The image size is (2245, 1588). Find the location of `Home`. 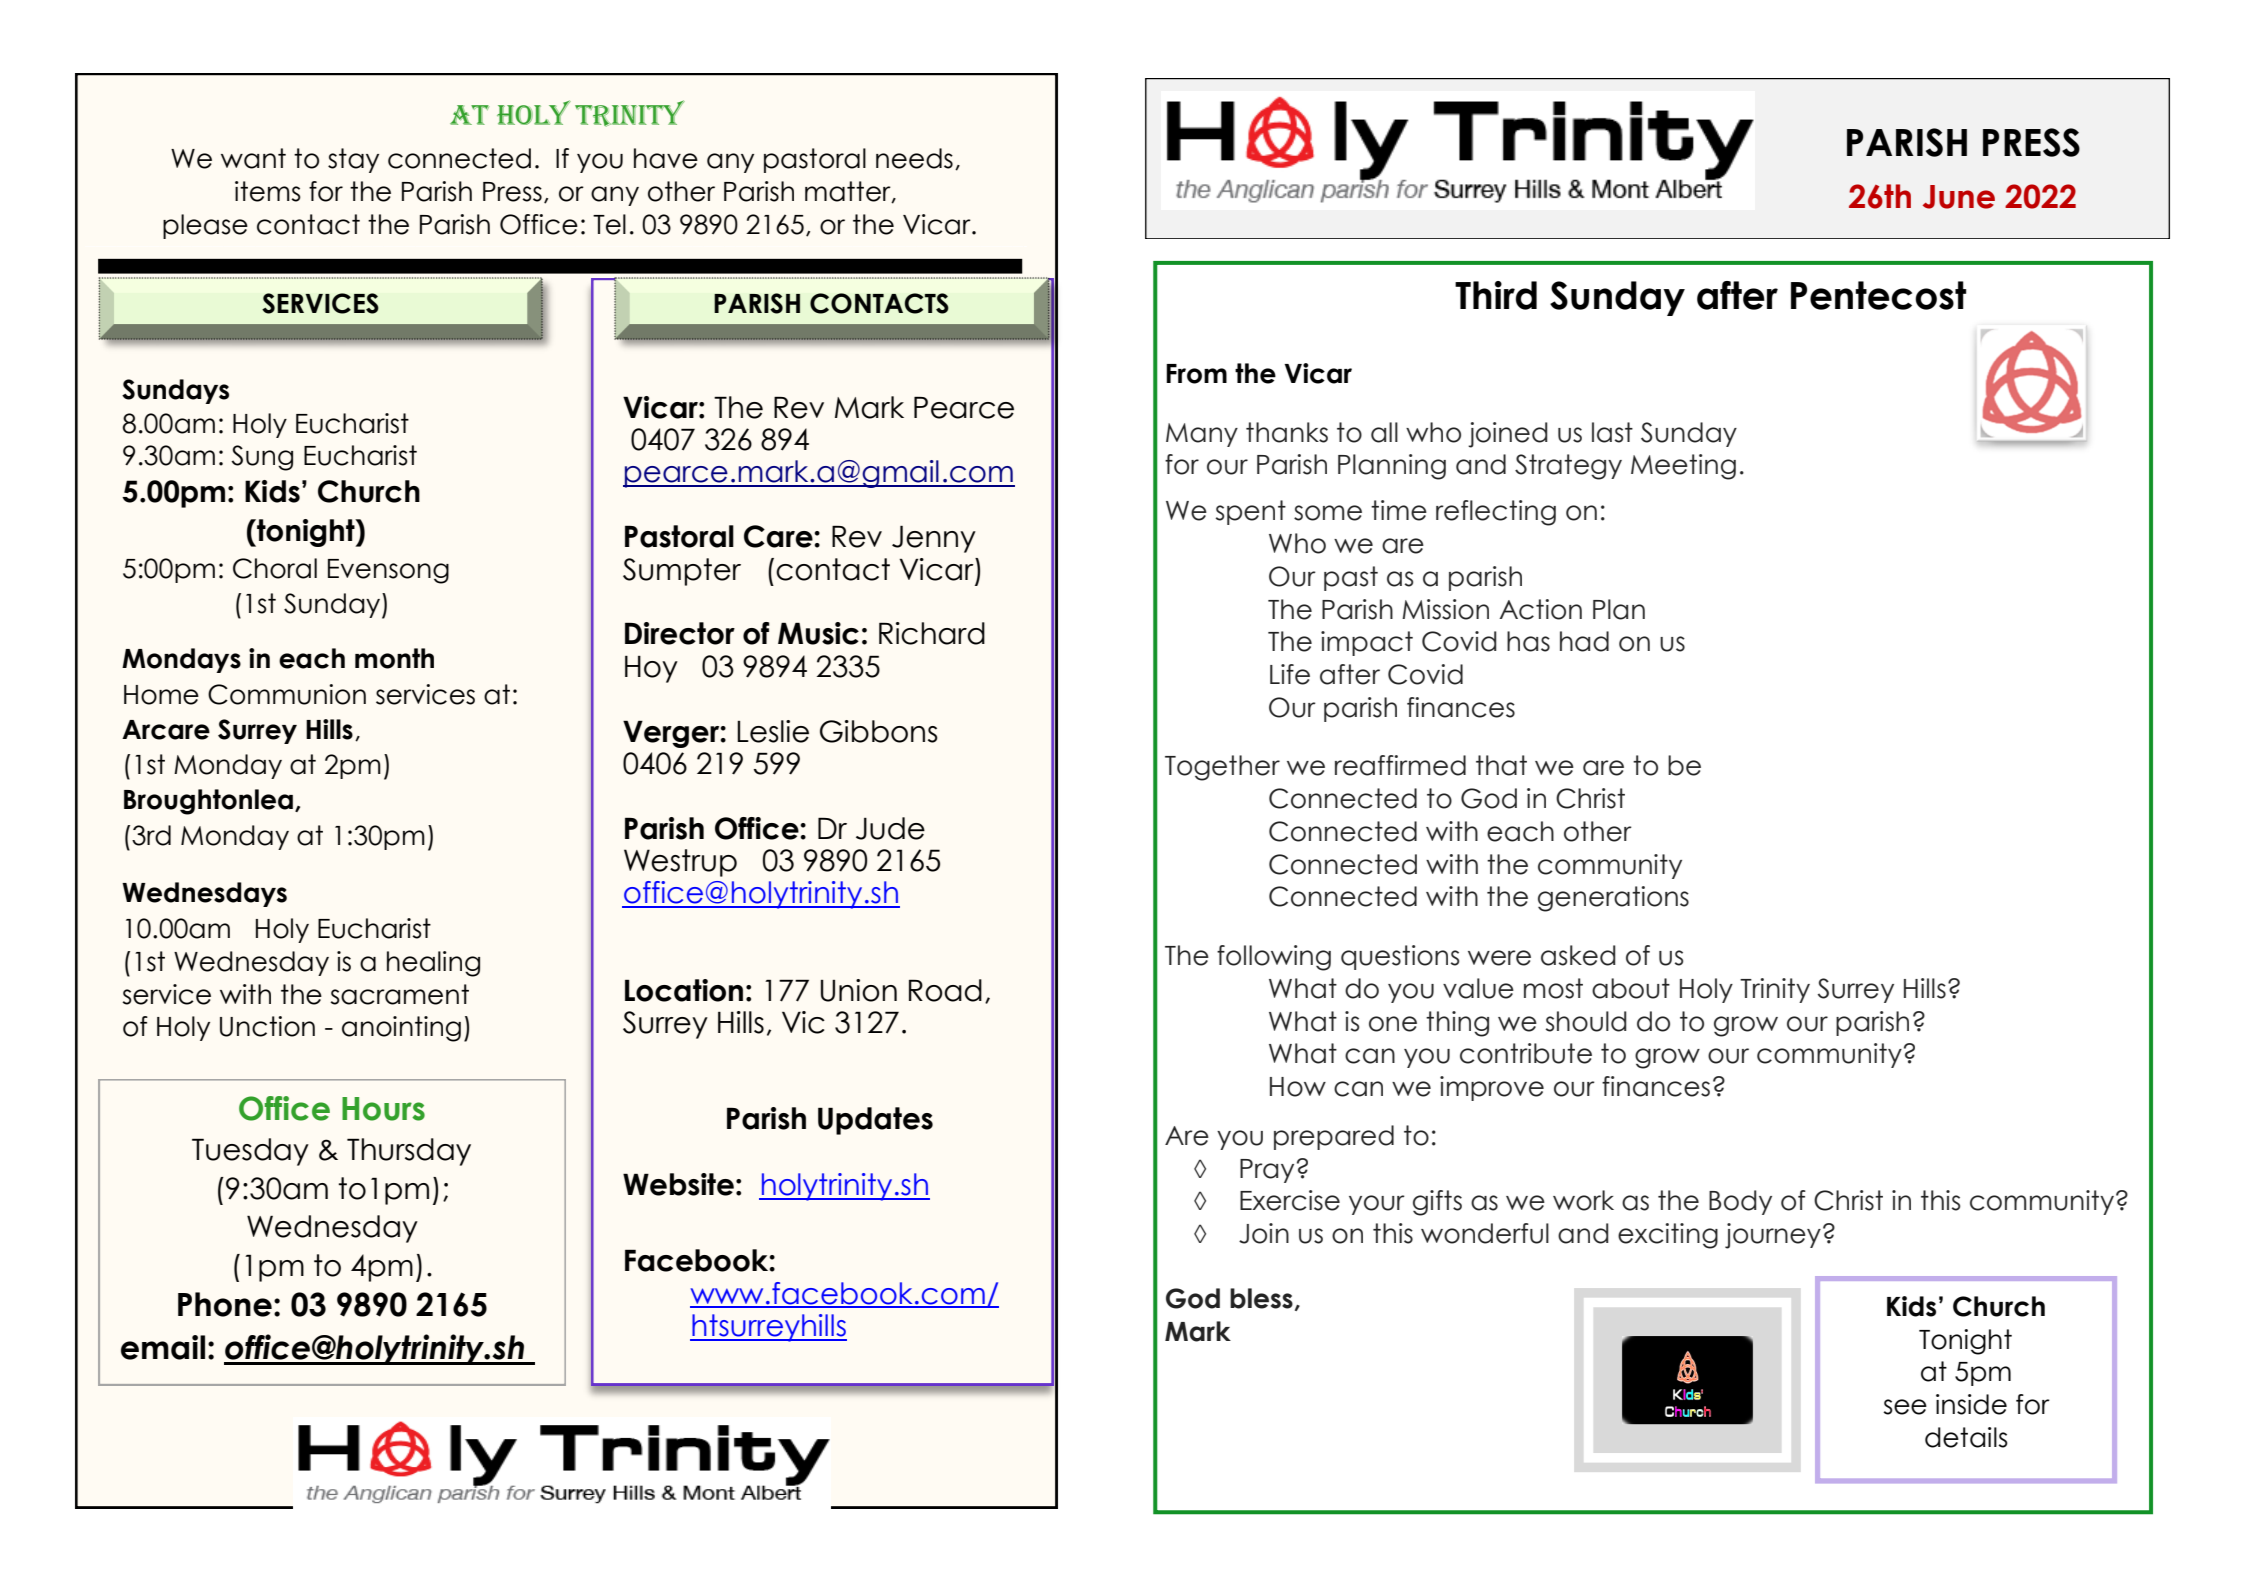

Home is located at coordinates (161, 695).
